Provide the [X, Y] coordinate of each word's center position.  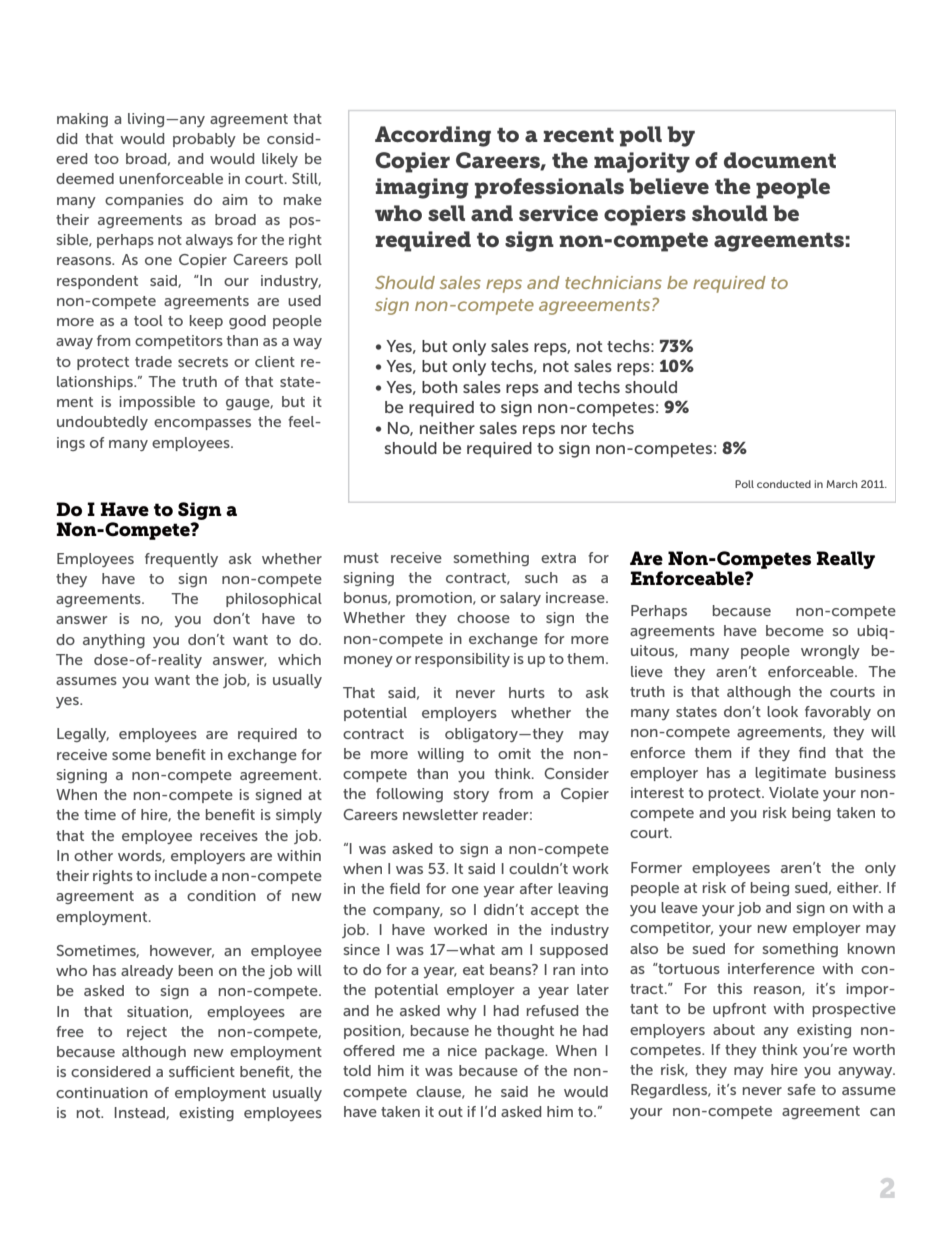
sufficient [202, 1071]
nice [462, 1050]
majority [642, 162]
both [439, 387]
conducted [784, 484]
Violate [794, 792]
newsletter [440, 814]
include [181, 875]
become [795, 630]
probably [204, 140]
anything [114, 641]
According [433, 136]
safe [802, 1089]
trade [153, 361]
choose [483, 617]
